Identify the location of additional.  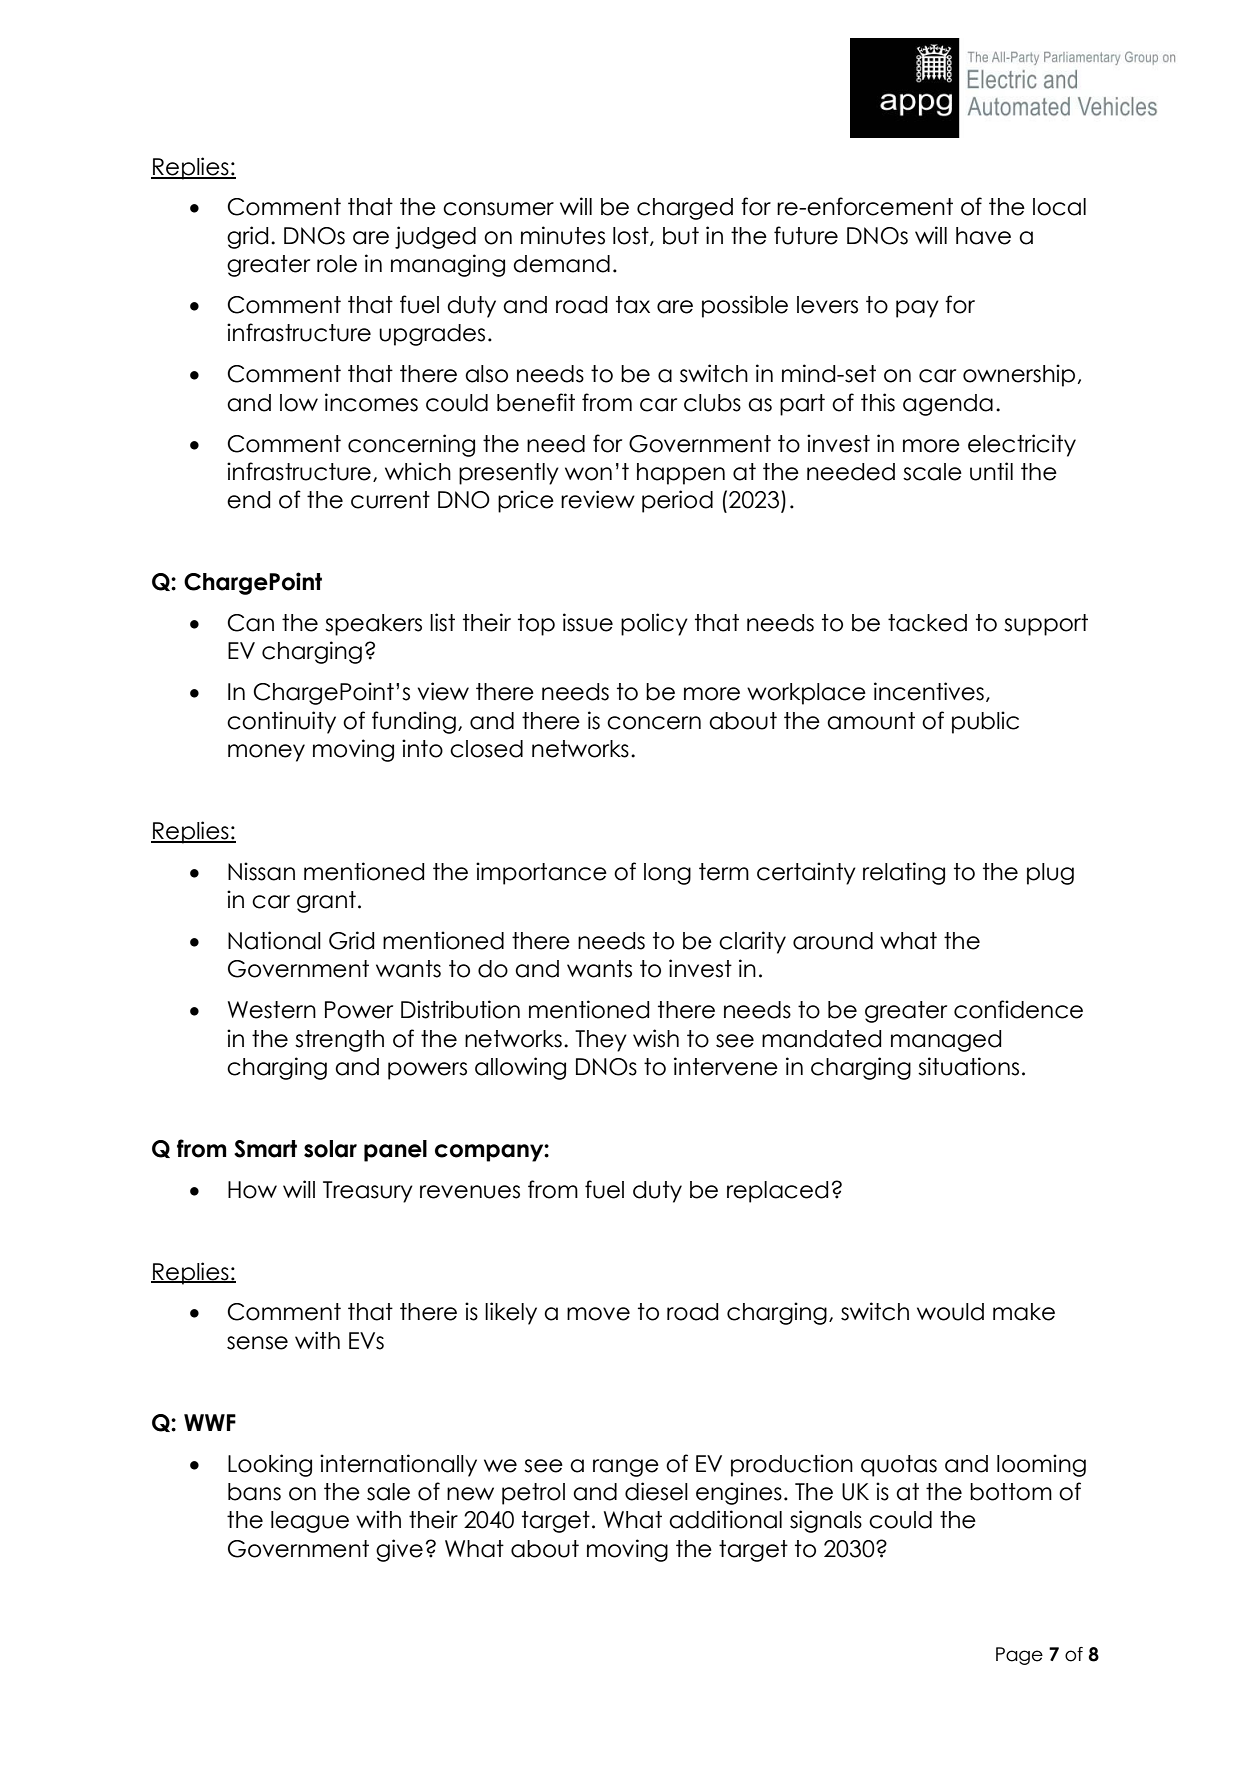
(725, 1519).
